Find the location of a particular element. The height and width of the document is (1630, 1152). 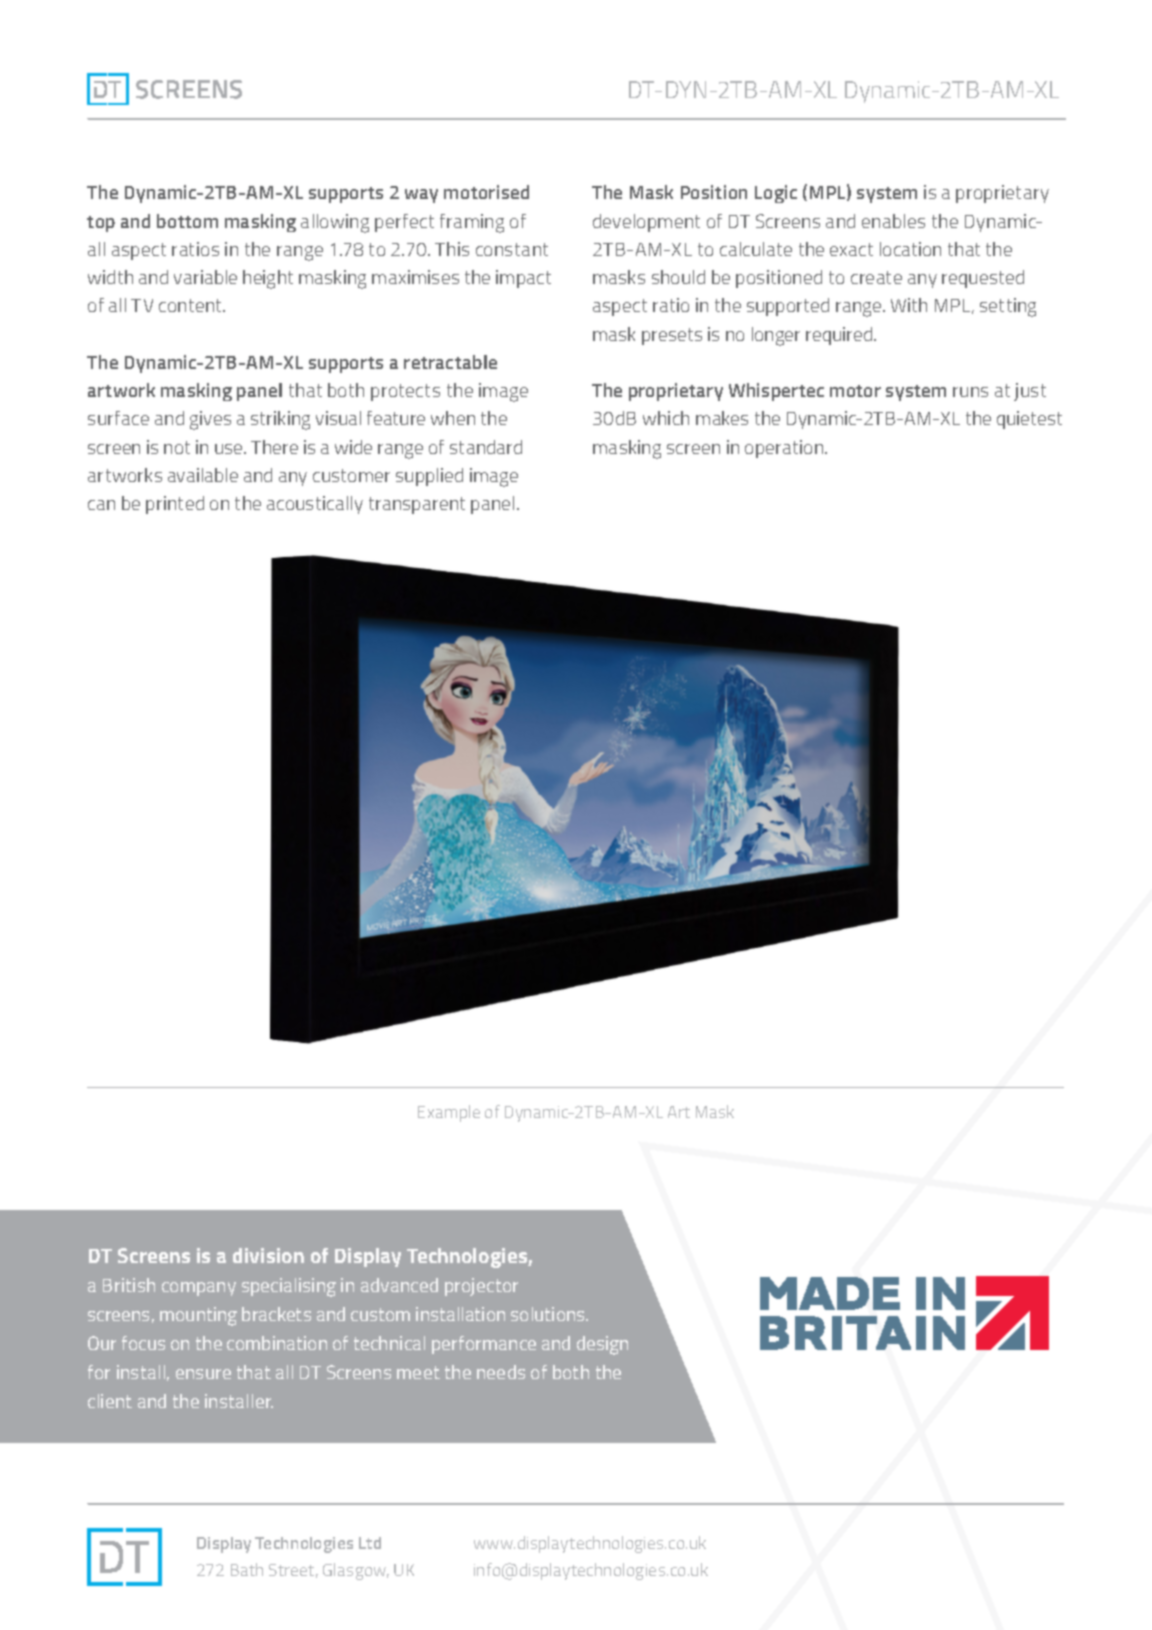

Ltd is located at coordinates (370, 1543).
